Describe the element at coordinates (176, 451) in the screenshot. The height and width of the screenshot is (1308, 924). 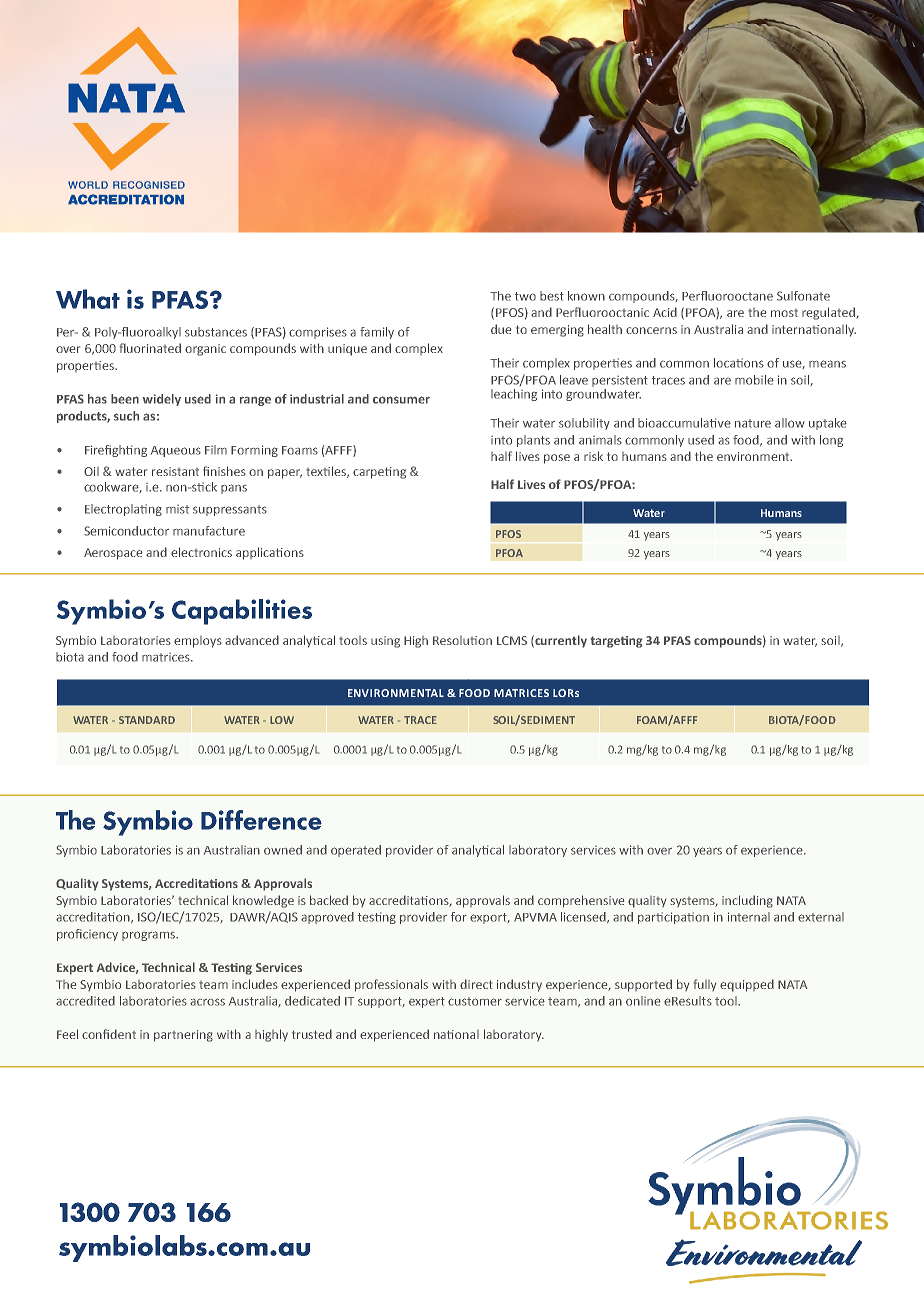
I see `Aqueous` at that location.
